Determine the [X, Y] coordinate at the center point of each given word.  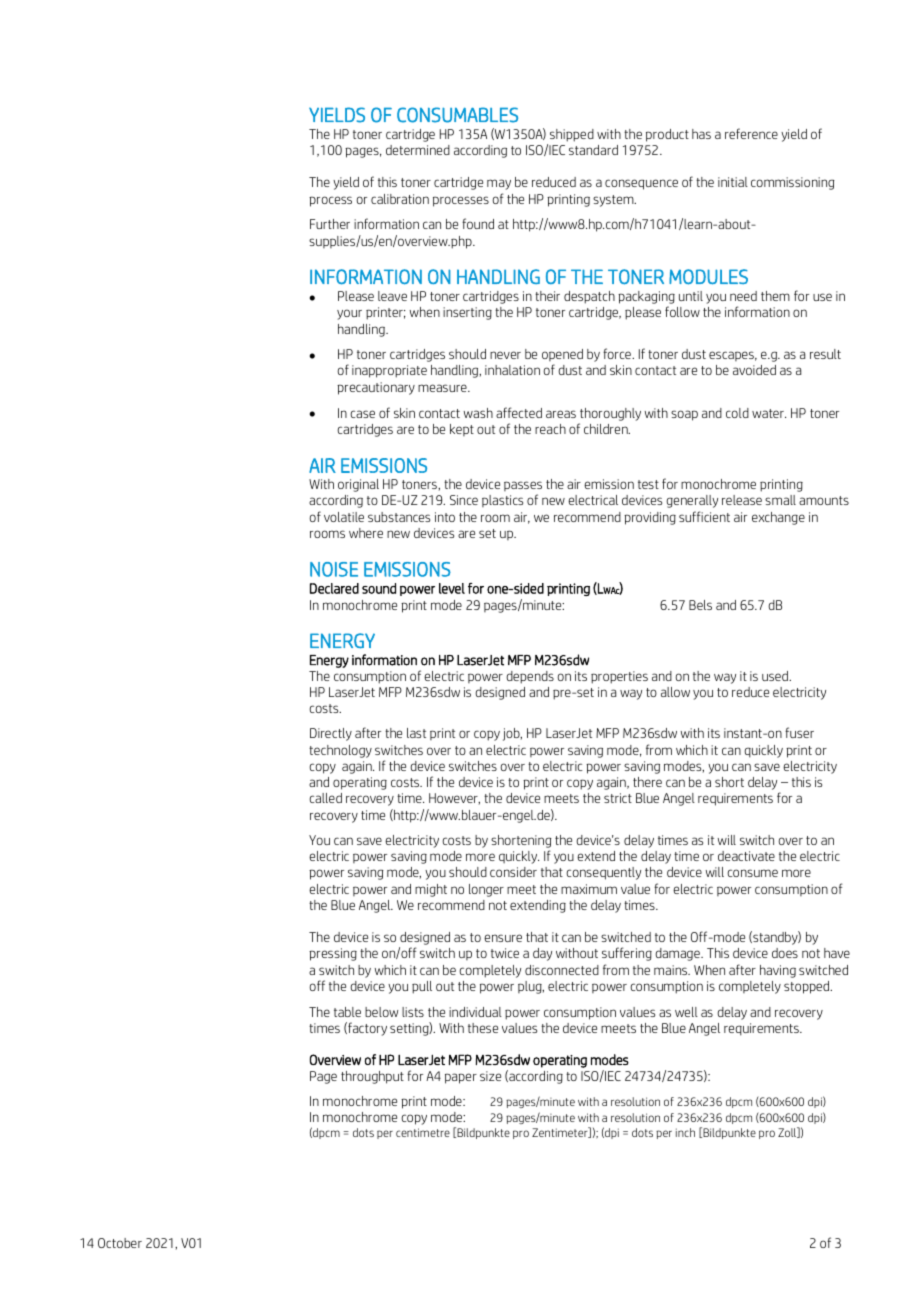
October [120, 1243]
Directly [331, 734]
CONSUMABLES [457, 115]
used [776, 676]
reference [751, 133]
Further [330, 224]
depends [530, 677]
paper [461, 1078]
